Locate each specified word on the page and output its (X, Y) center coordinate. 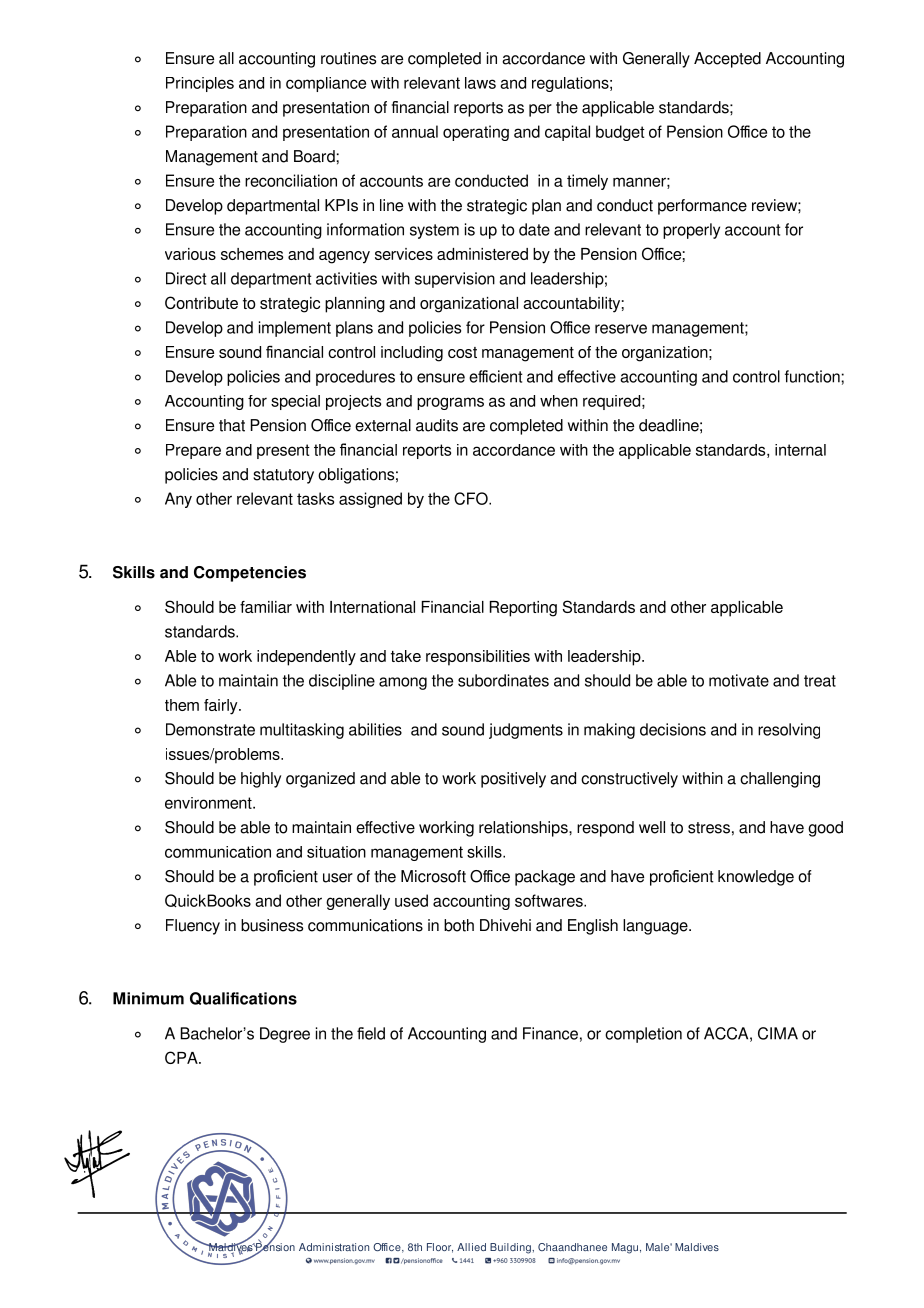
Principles (200, 84)
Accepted (727, 60)
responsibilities (478, 658)
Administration (334, 1247)
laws (480, 83)
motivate (739, 680)
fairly (222, 707)
